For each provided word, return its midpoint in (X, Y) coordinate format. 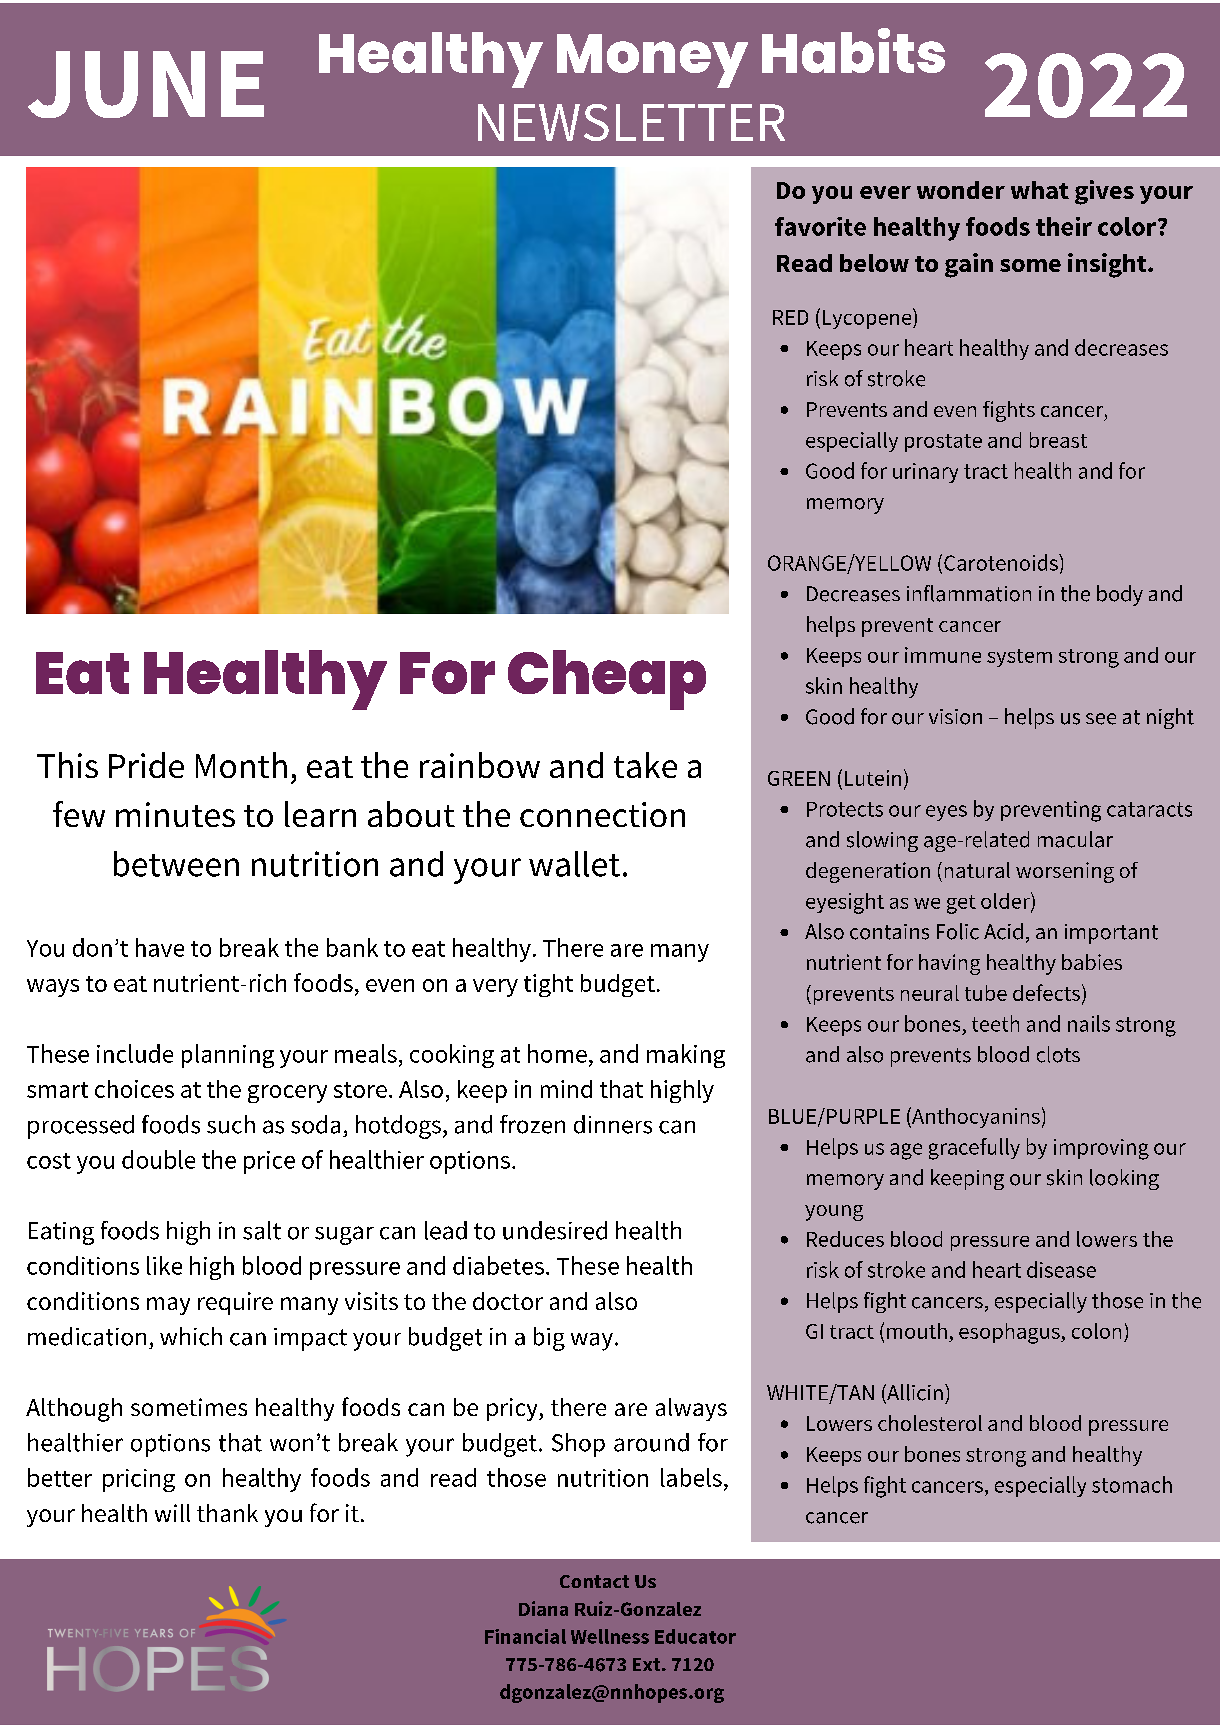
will (172, 1513)
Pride (146, 765)
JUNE (146, 84)
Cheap (607, 680)
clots (1058, 1054)
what (1040, 190)
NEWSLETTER (631, 122)
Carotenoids (1002, 562)
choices (134, 1089)
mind (566, 1089)
